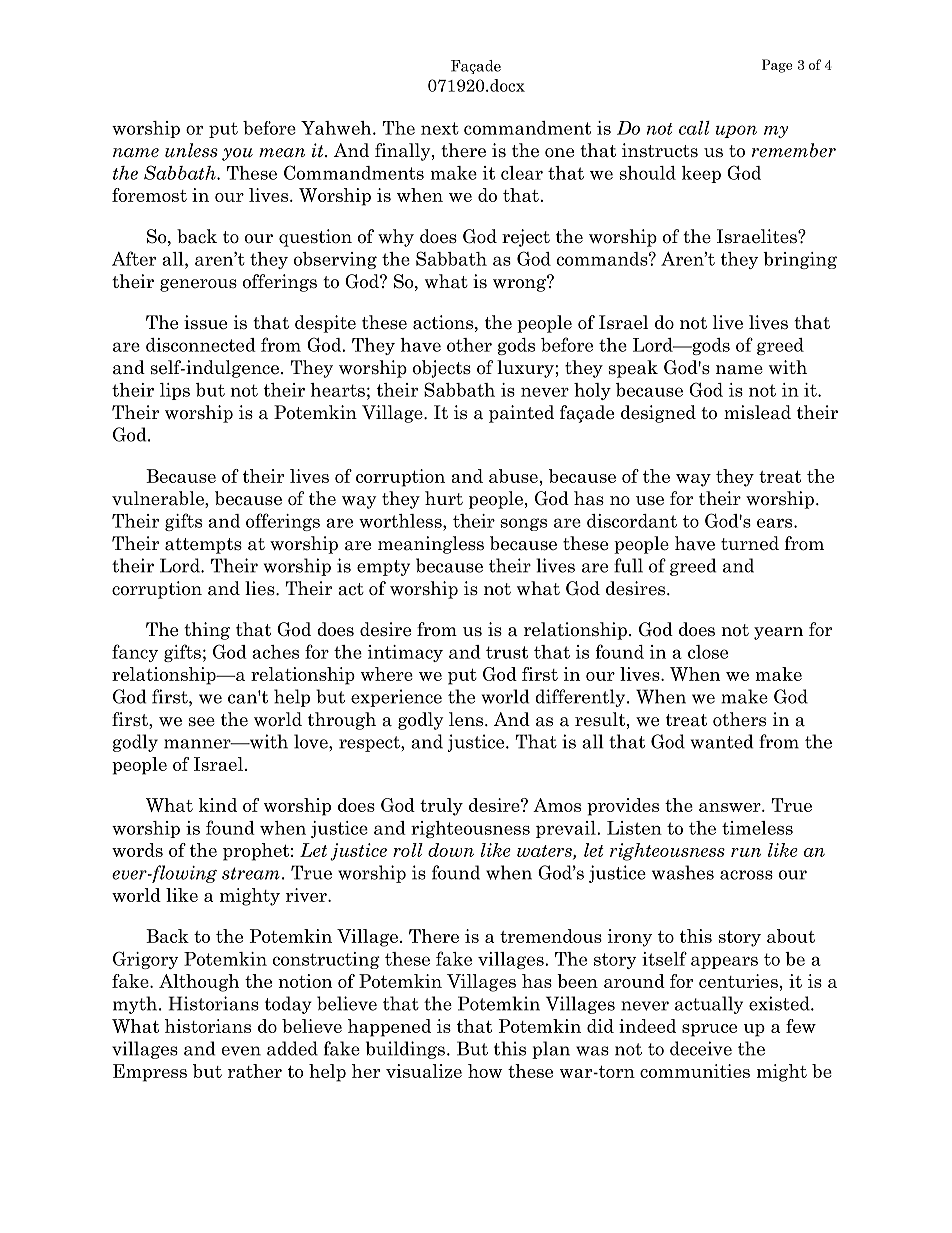  Describe the element at coordinates (191, 150) in the screenshot. I see `unless` at that location.
